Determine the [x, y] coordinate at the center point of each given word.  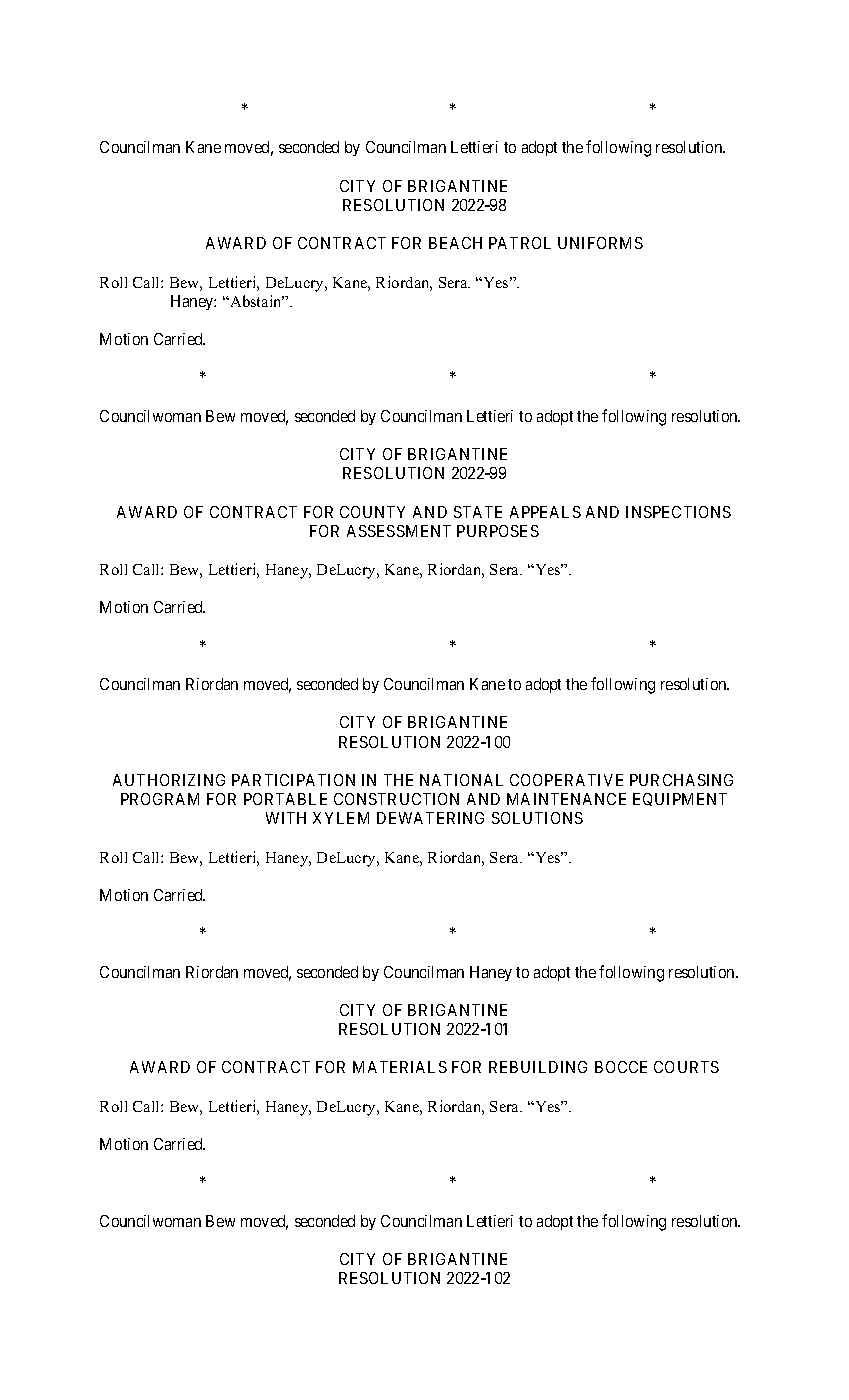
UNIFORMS [600, 243]
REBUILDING [538, 1067]
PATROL [520, 243]
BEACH [455, 243]
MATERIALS [400, 1067]
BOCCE [621, 1067]
